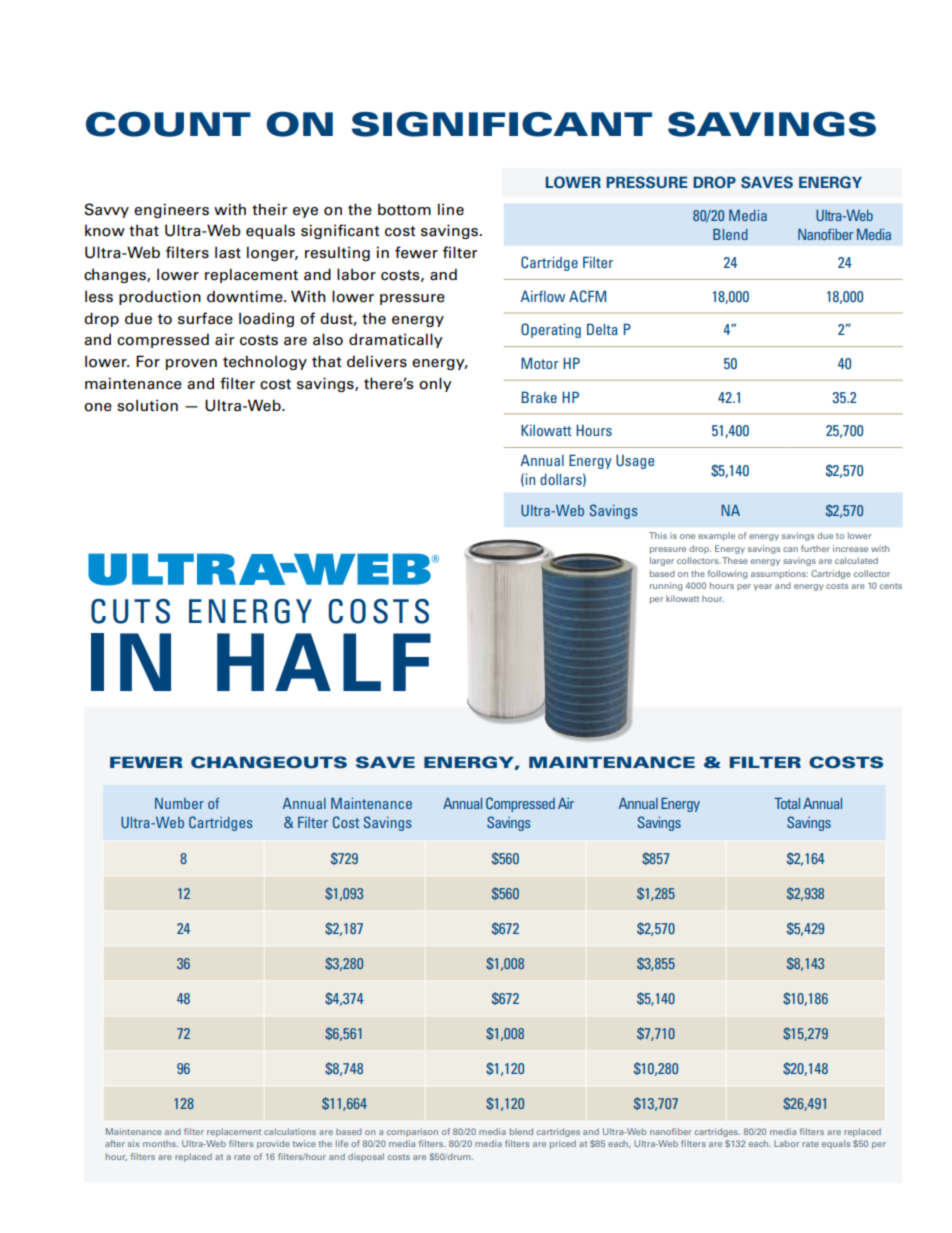 This screenshot has height=1233, width=952. Describe the element at coordinates (160, 1143) in the screenshot. I see `months` at that location.
